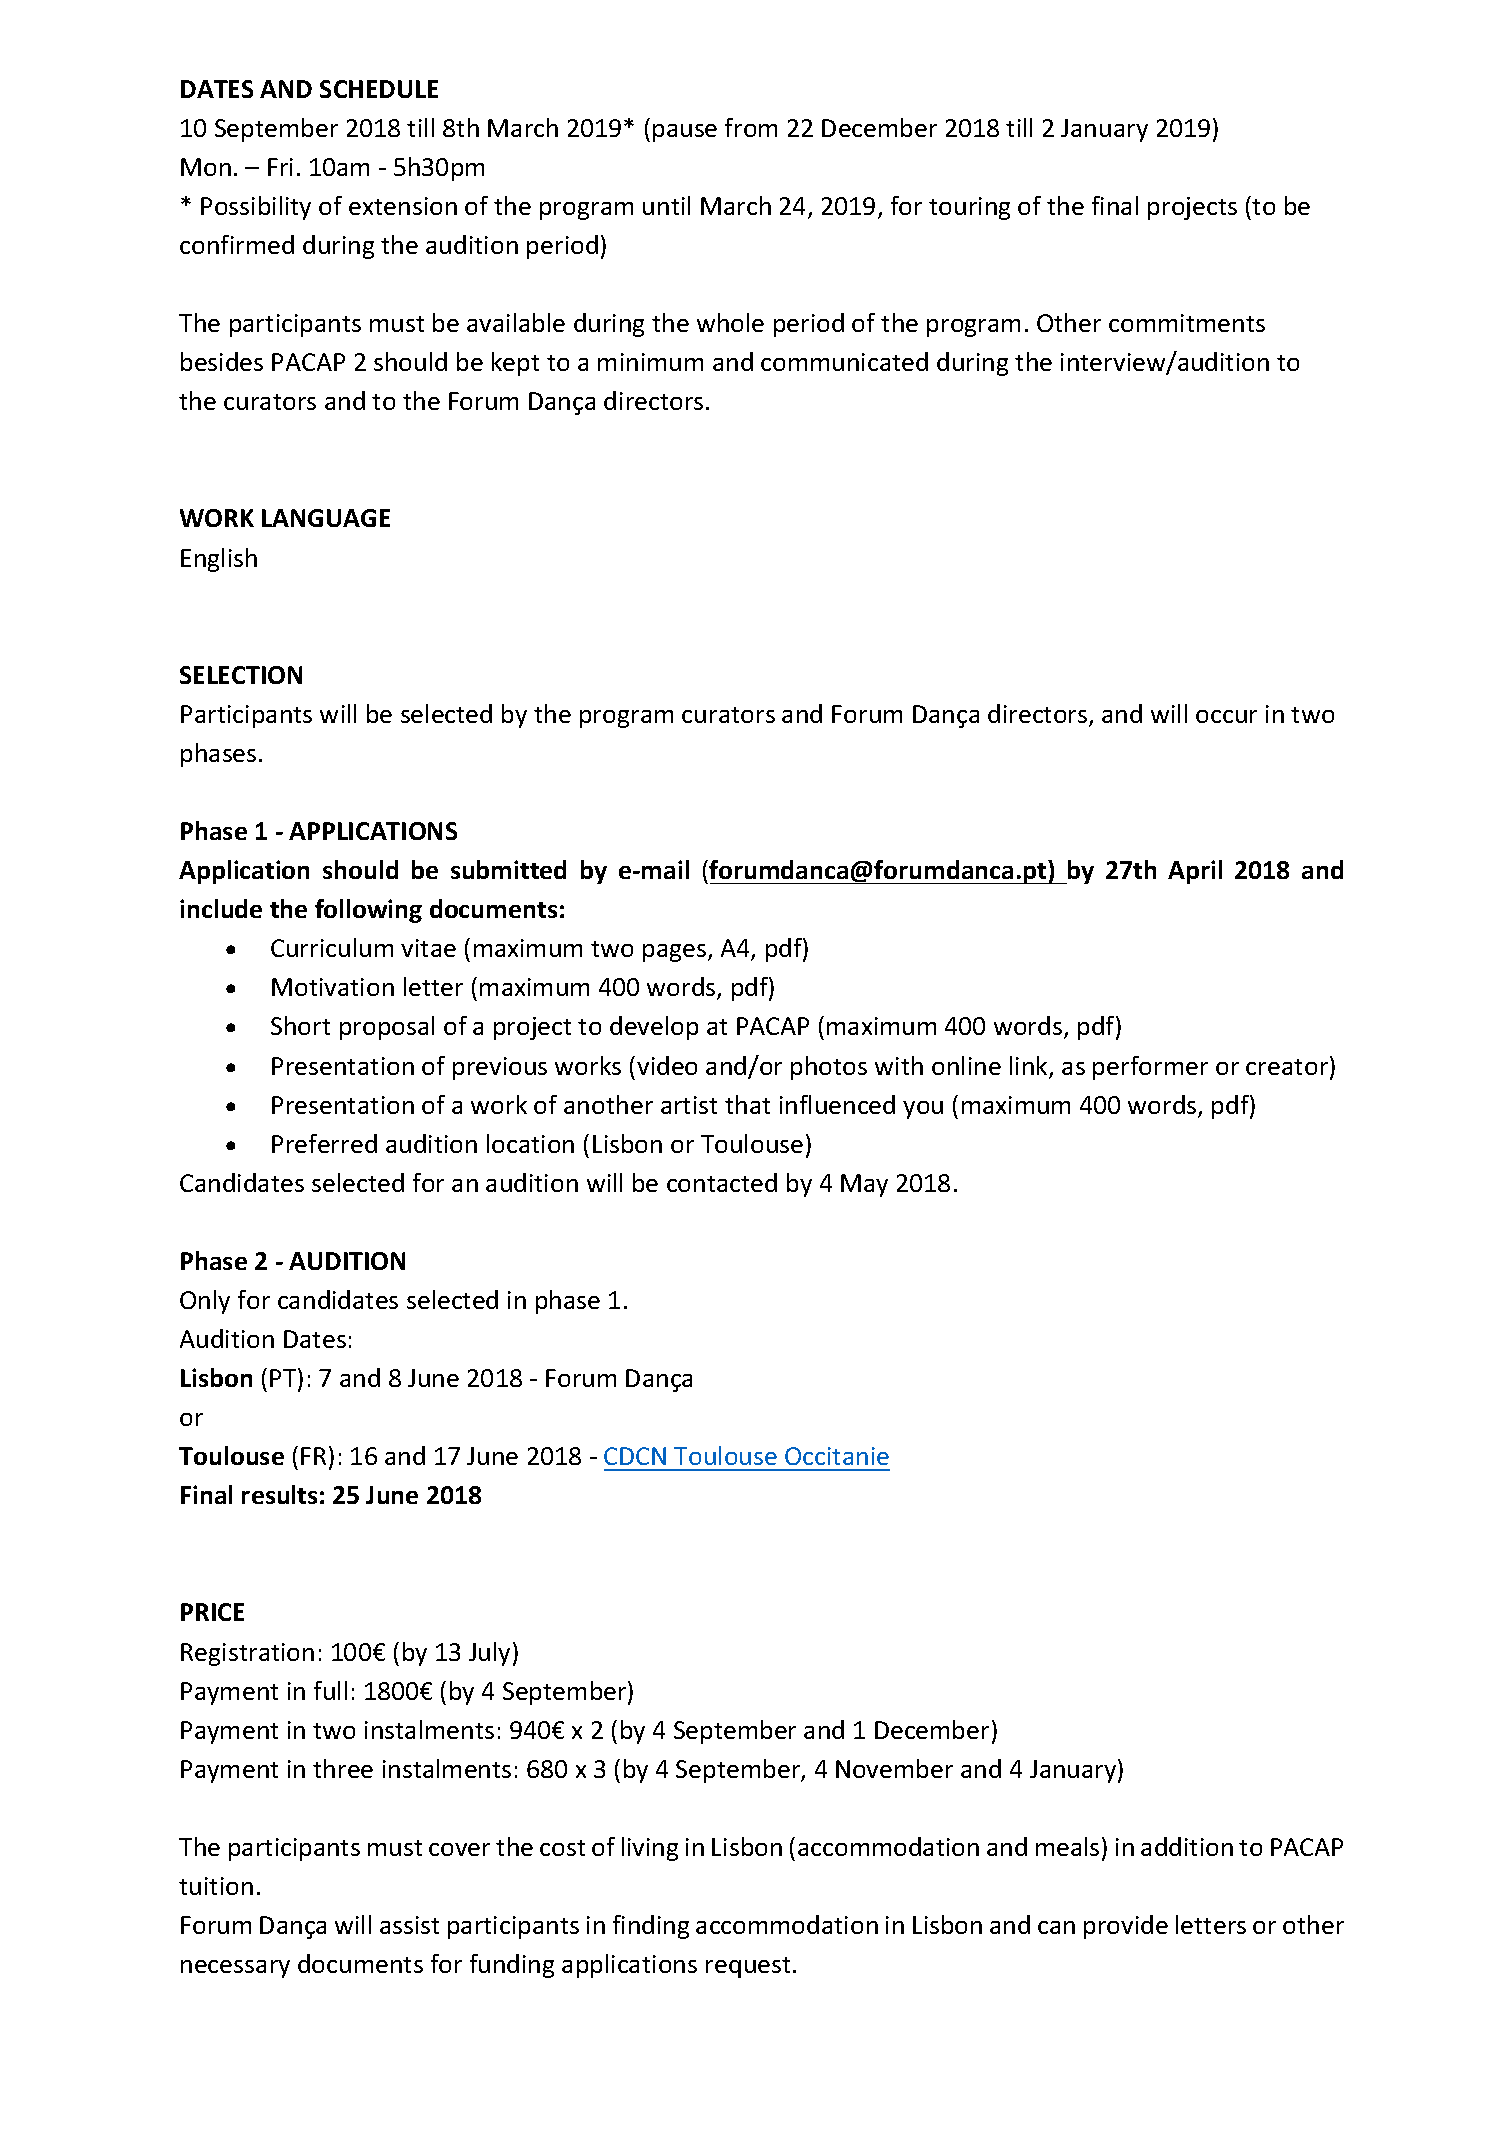 The height and width of the screenshot is (2130, 1506). What do you see at coordinates (722, 1182) in the screenshot?
I see `contacted` at bounding box center [722, 1182].
